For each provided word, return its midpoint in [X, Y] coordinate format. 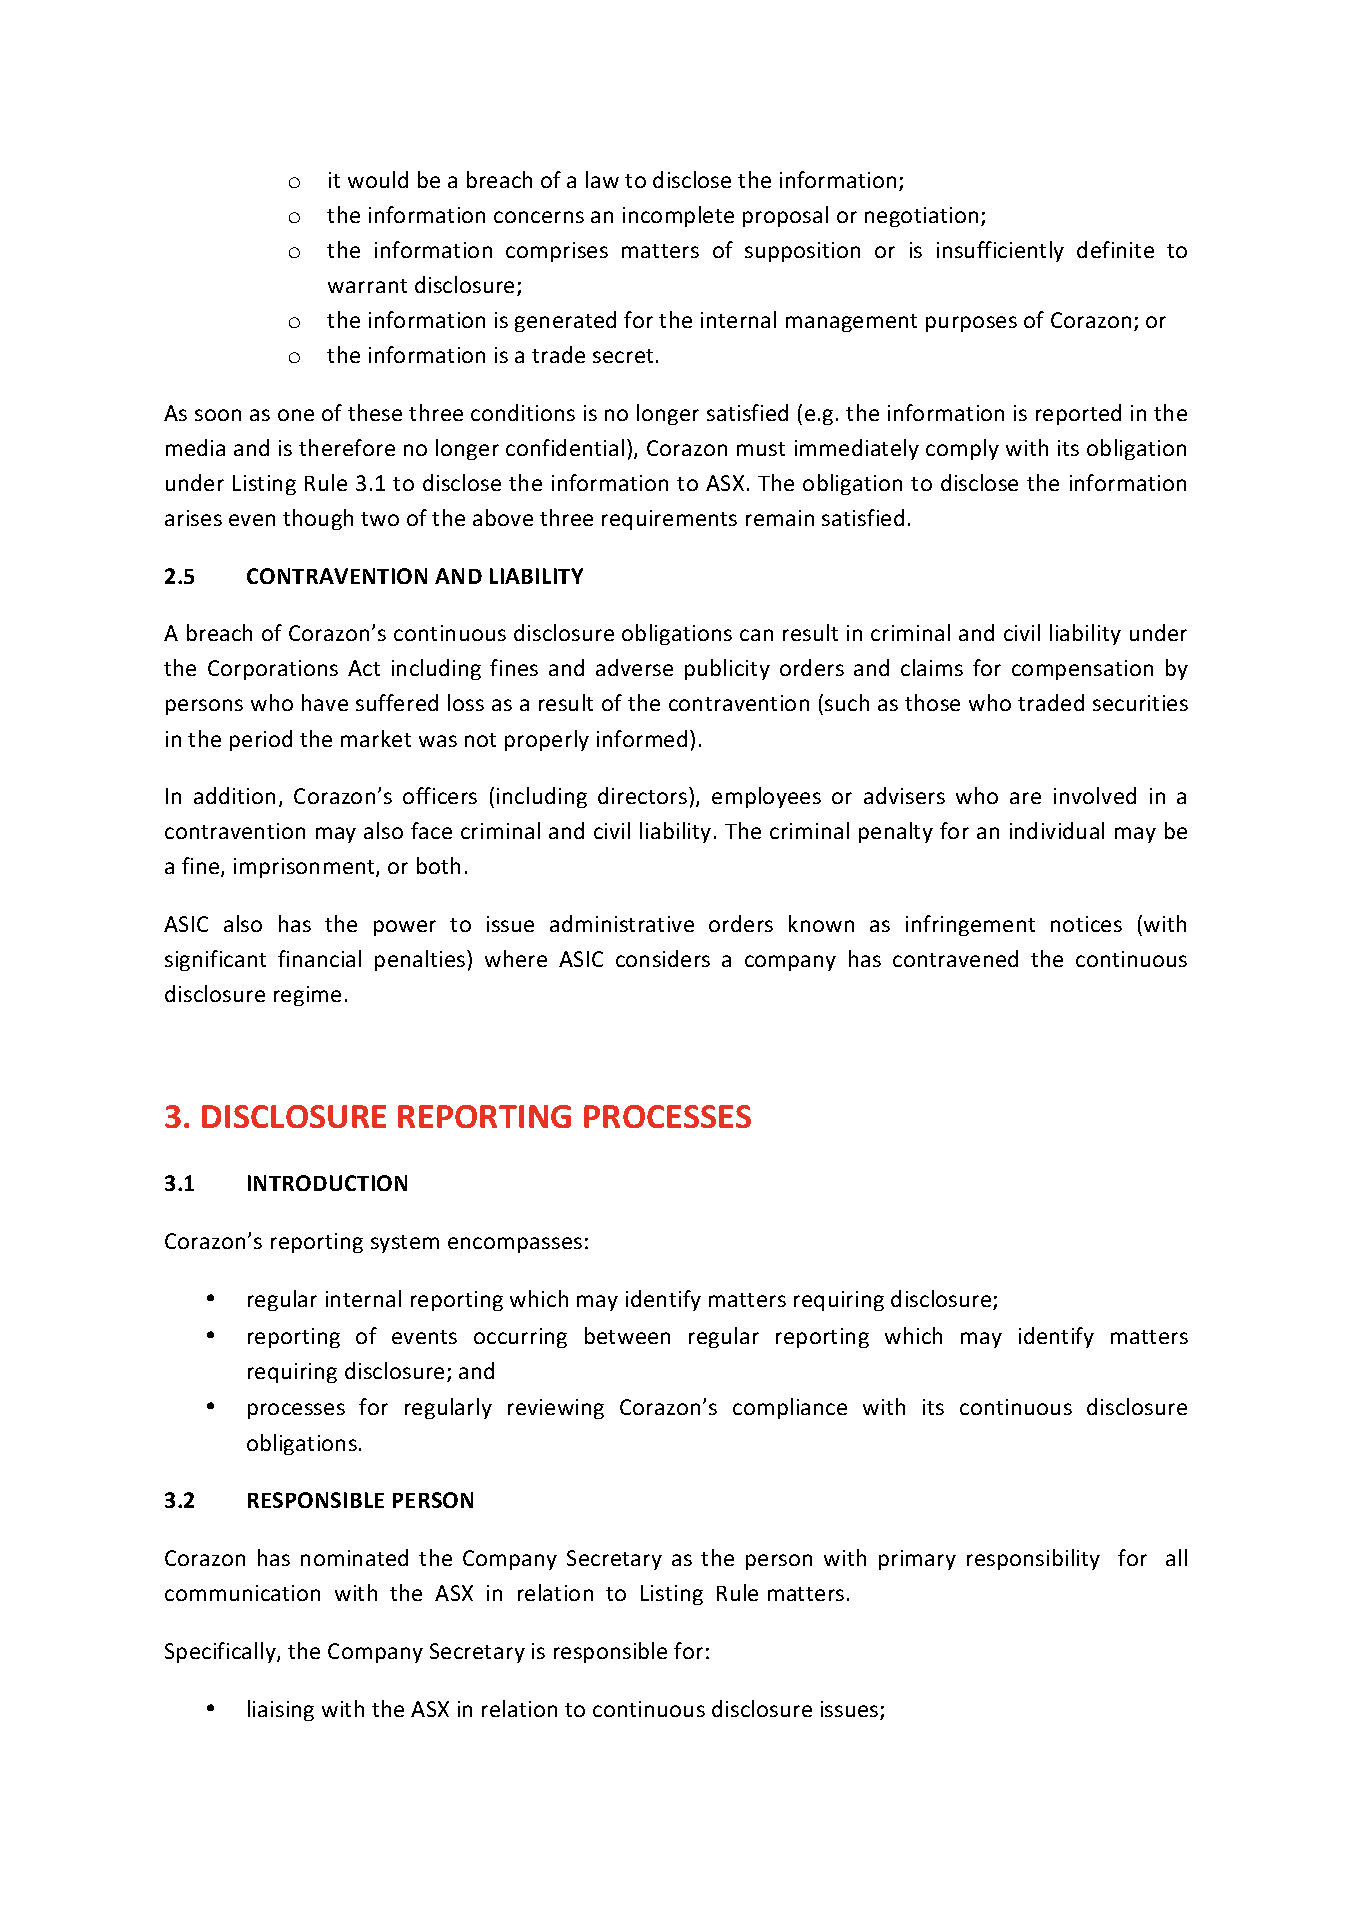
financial [319, 958]
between [627, 1335]
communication [242, 1593]
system [405, 1244]
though [318, 519]
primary [917, 1560]
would [378, 179]
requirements [669, 520]
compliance [790, 1408]
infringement [970, 925]
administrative [622, 923]
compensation [1082, 670]
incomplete [678, 216]
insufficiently [1000, 251]
